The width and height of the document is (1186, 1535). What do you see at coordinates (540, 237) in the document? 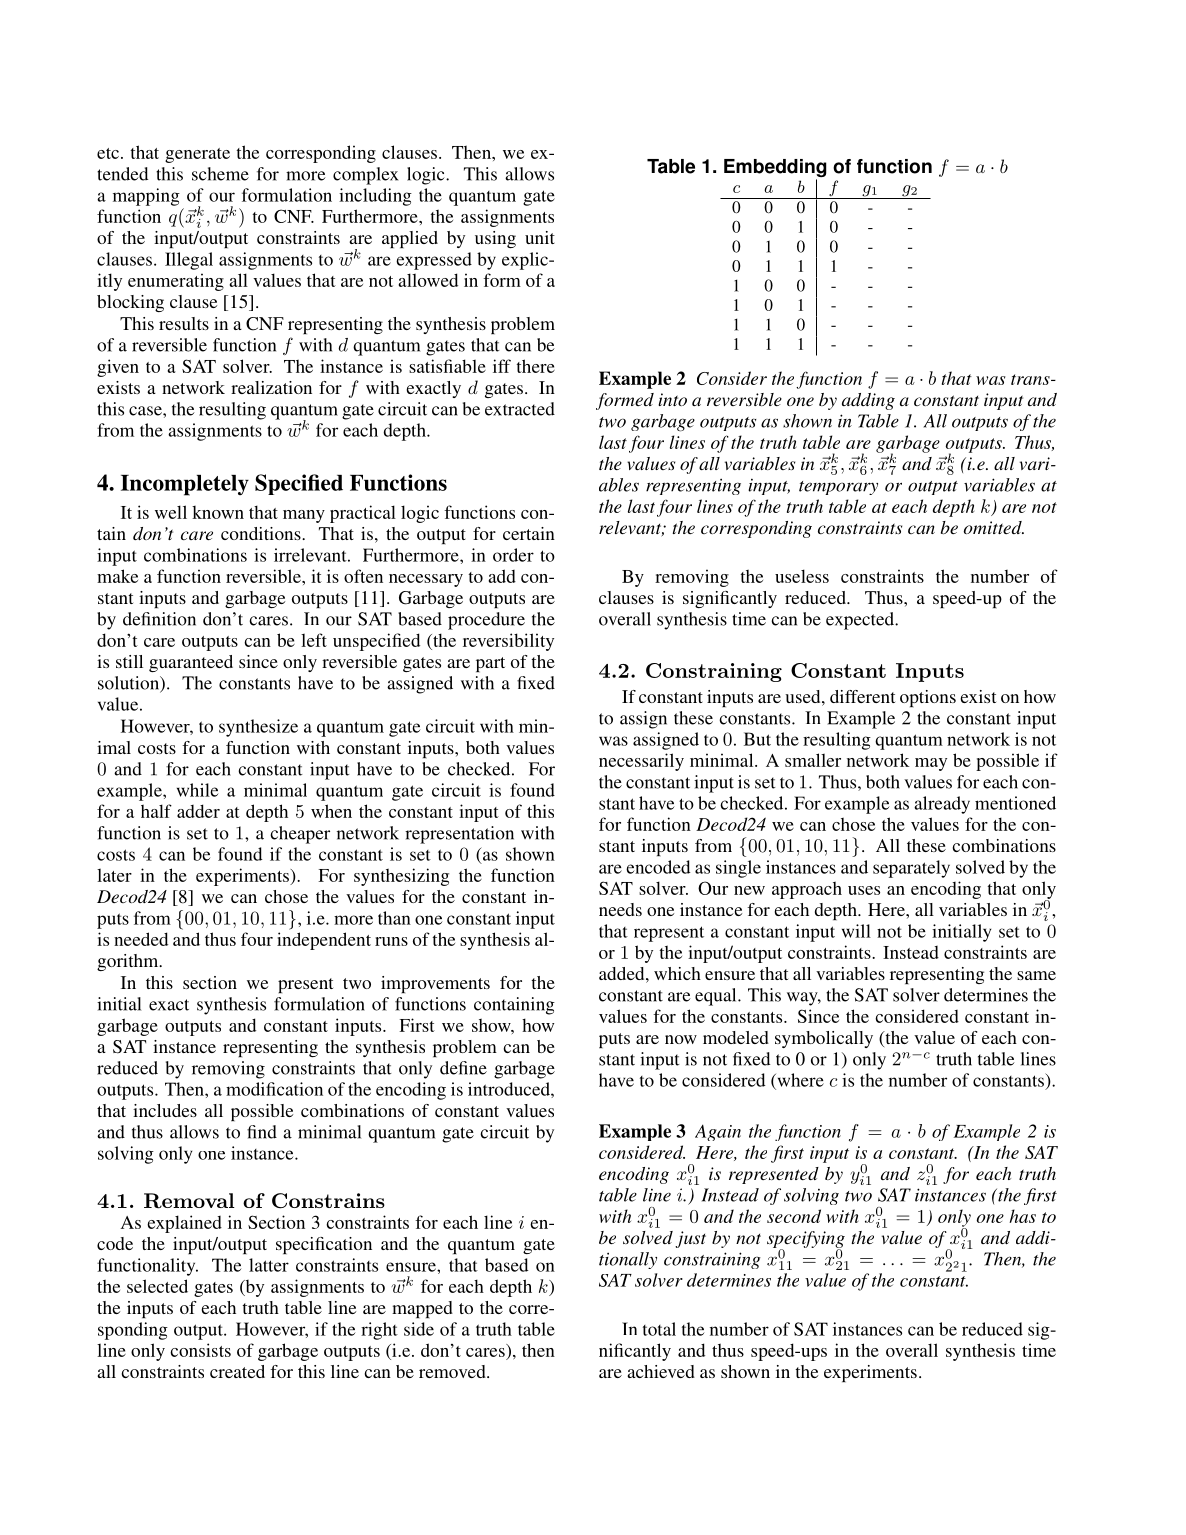
I see `unit` at bounding box center [540, 237].
